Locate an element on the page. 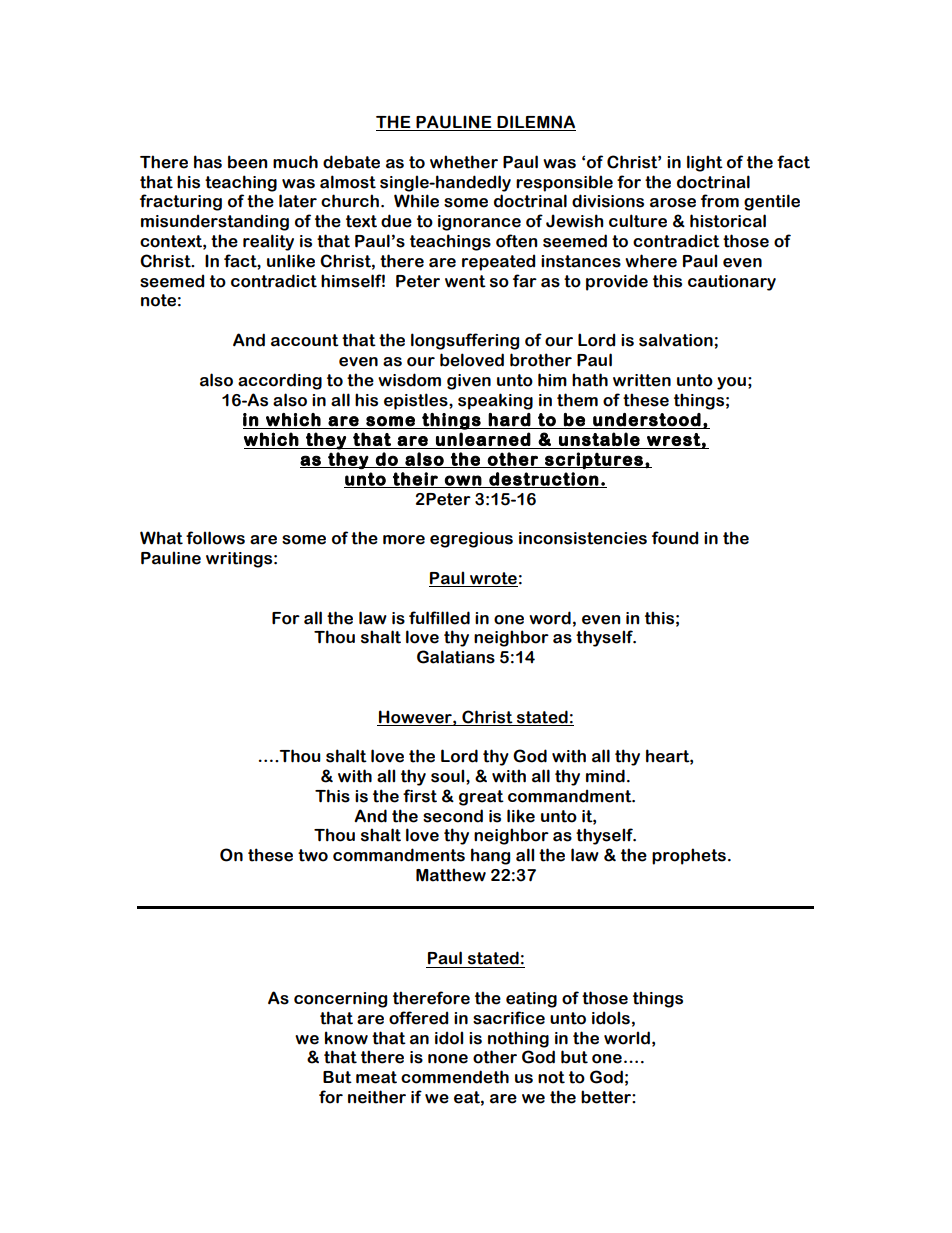  according is located at coordinates (280, 381).
